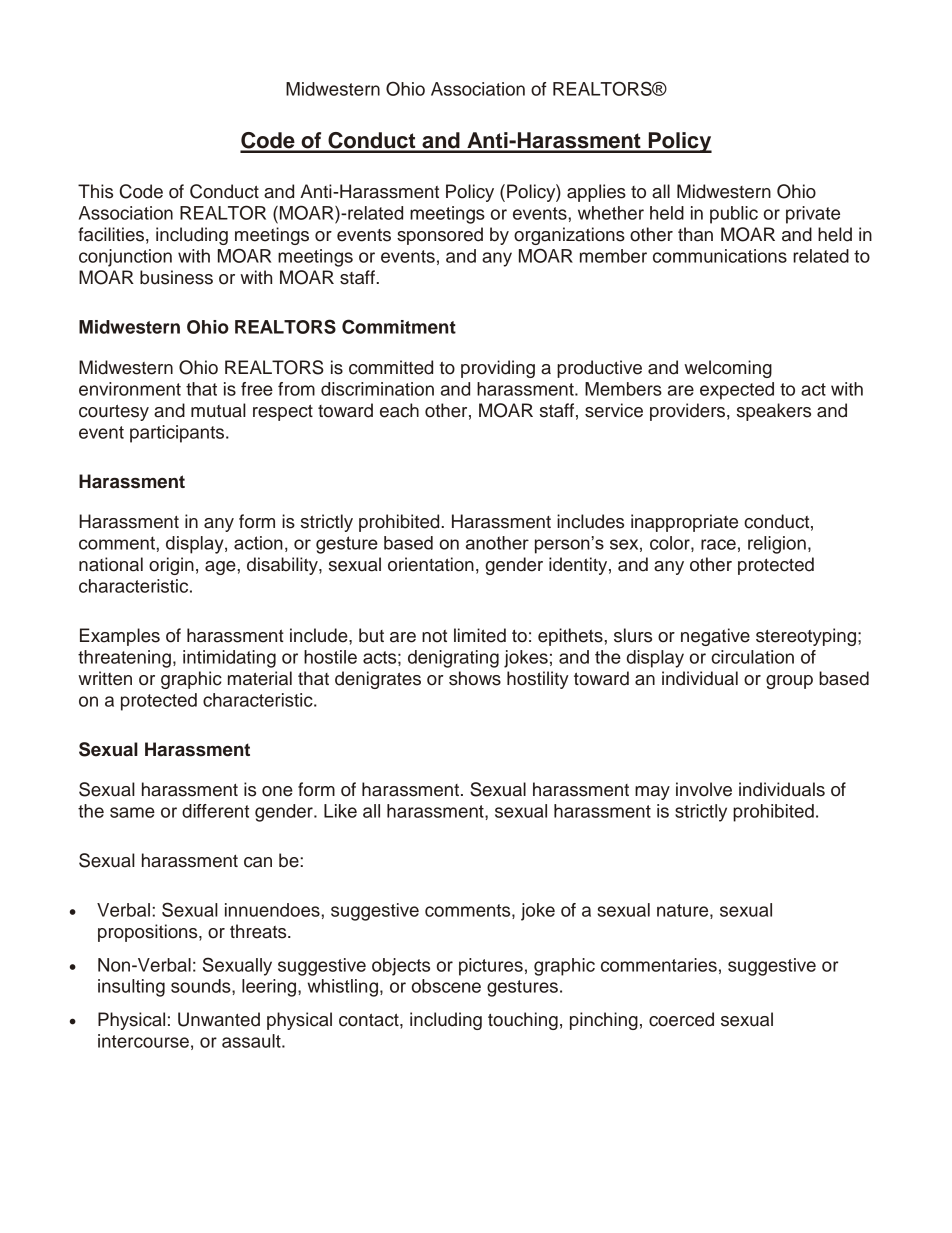  Describe the element at coordinates (219, 1019) in the screenshot. I see `Unwanted` at that location.
